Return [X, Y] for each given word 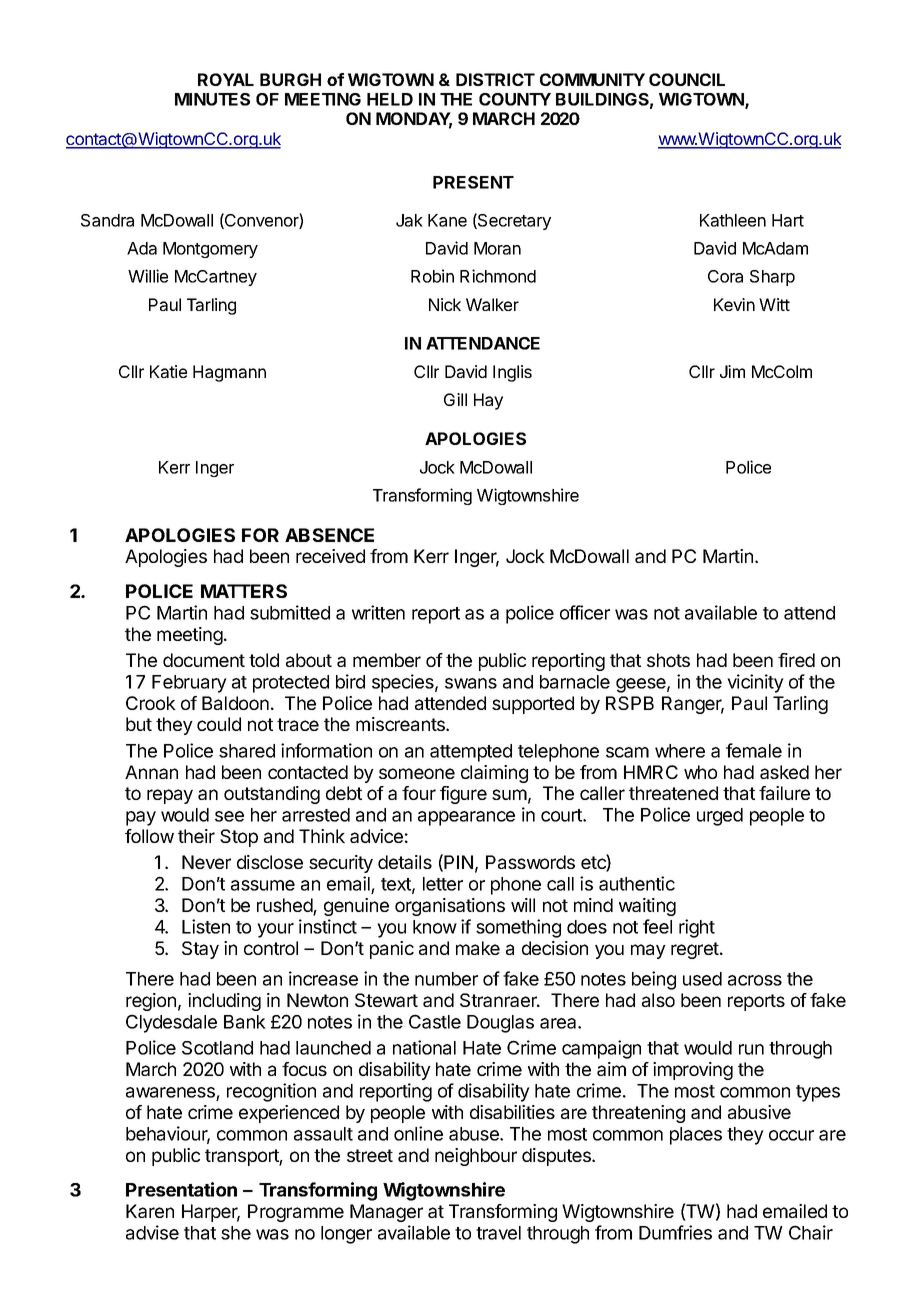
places [696, 1136]
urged [720, 817]
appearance [466, 818]
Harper [211, 1213]
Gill [455, 399]
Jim [732, 371]
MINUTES [212, 99]
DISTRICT [495, 79]
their [196, 836]
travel [498, 1233]
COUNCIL [687, 79]
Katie [168, 371]
